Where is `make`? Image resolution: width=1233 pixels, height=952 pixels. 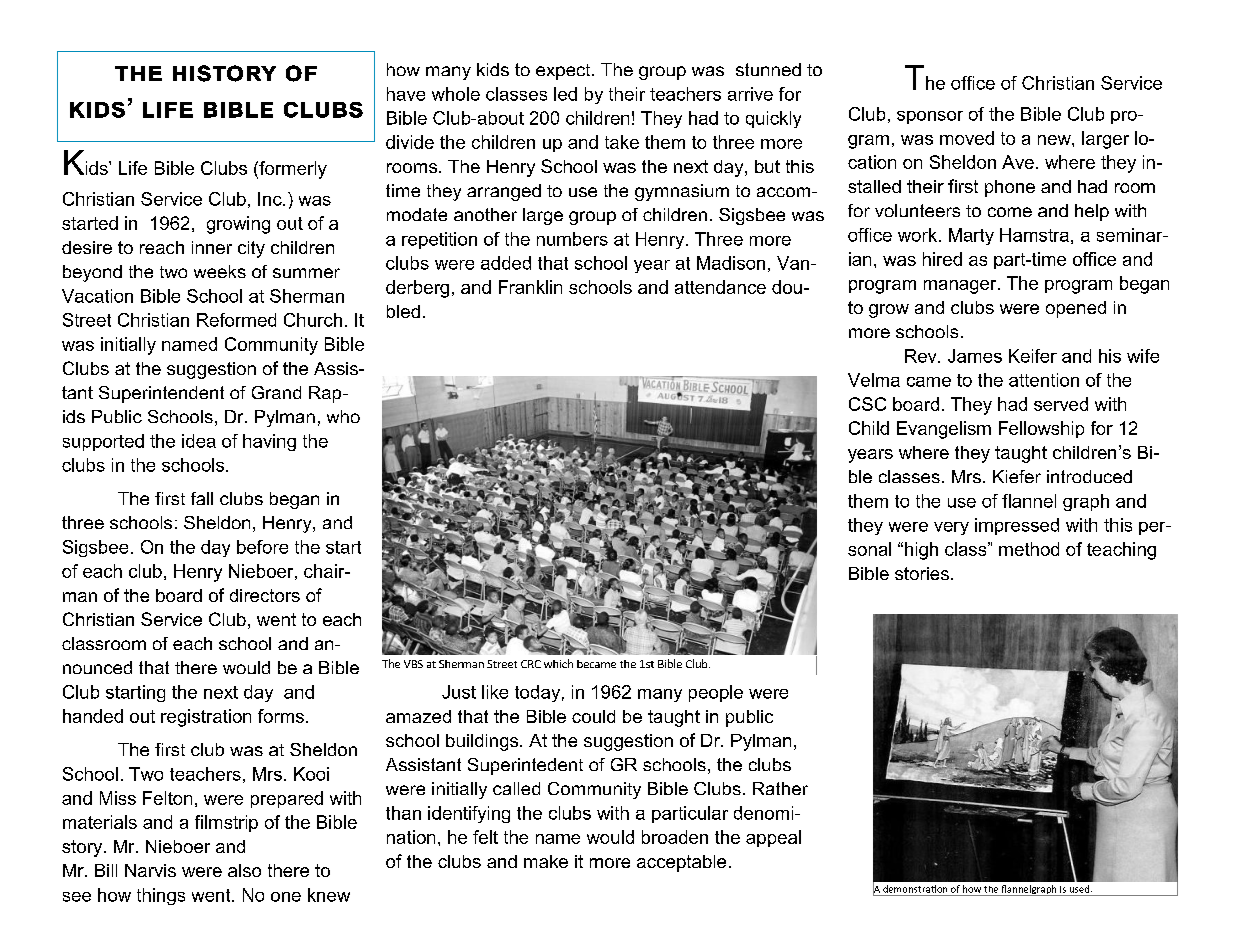
make is located at coordinates (546, 861).
